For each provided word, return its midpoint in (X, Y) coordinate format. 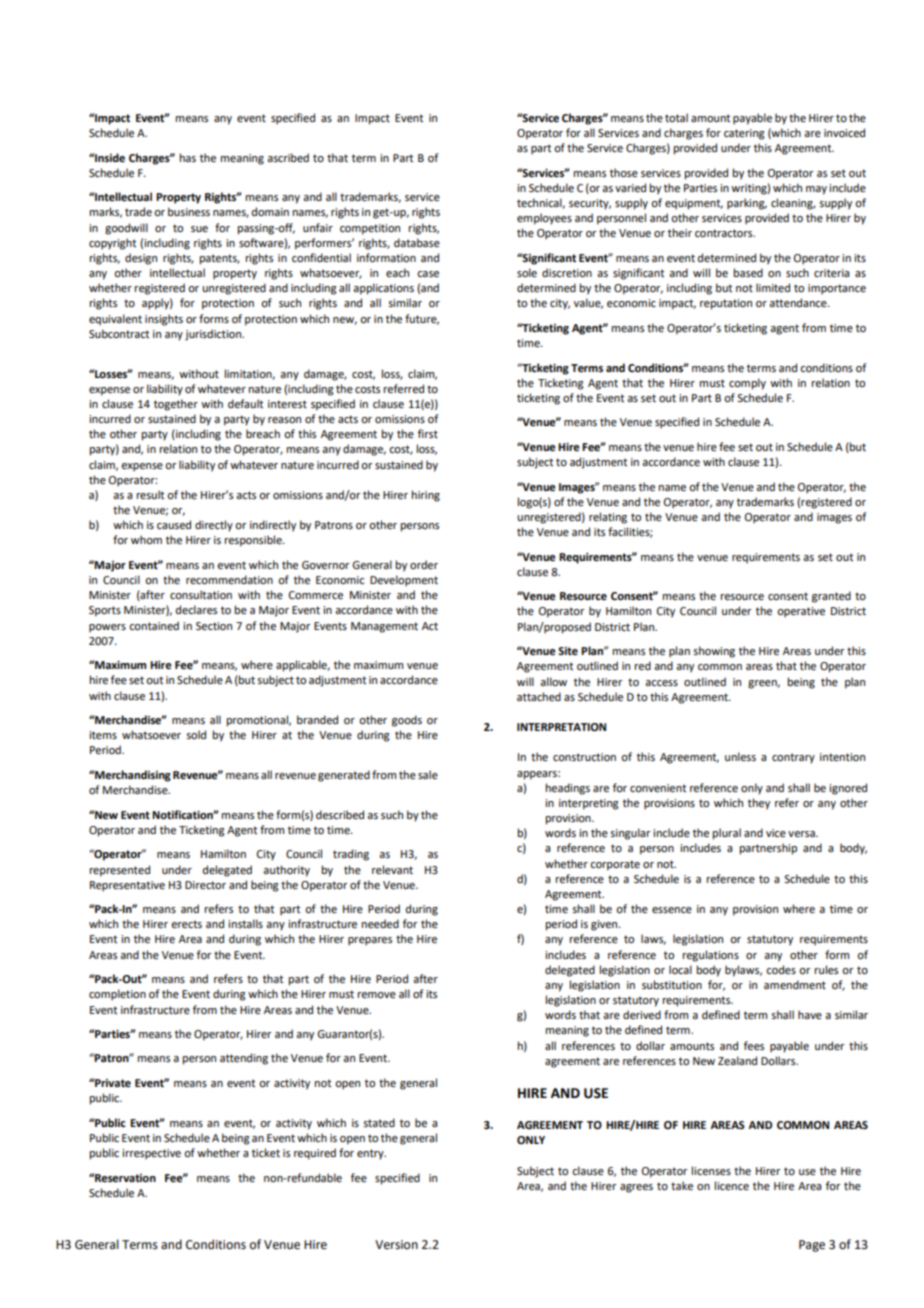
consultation (201, 594)
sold (196, 734)
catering (744, 134)
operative (801, 612)
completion (117, 995)
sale (428, 774)
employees (544, 219)
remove (377, 995)
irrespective (151, 1154)
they (759, 804)
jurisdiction (214, 335)
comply (747, 384)
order (424, 564)
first (428, 433)
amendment (795, 984)
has (188, 157)
